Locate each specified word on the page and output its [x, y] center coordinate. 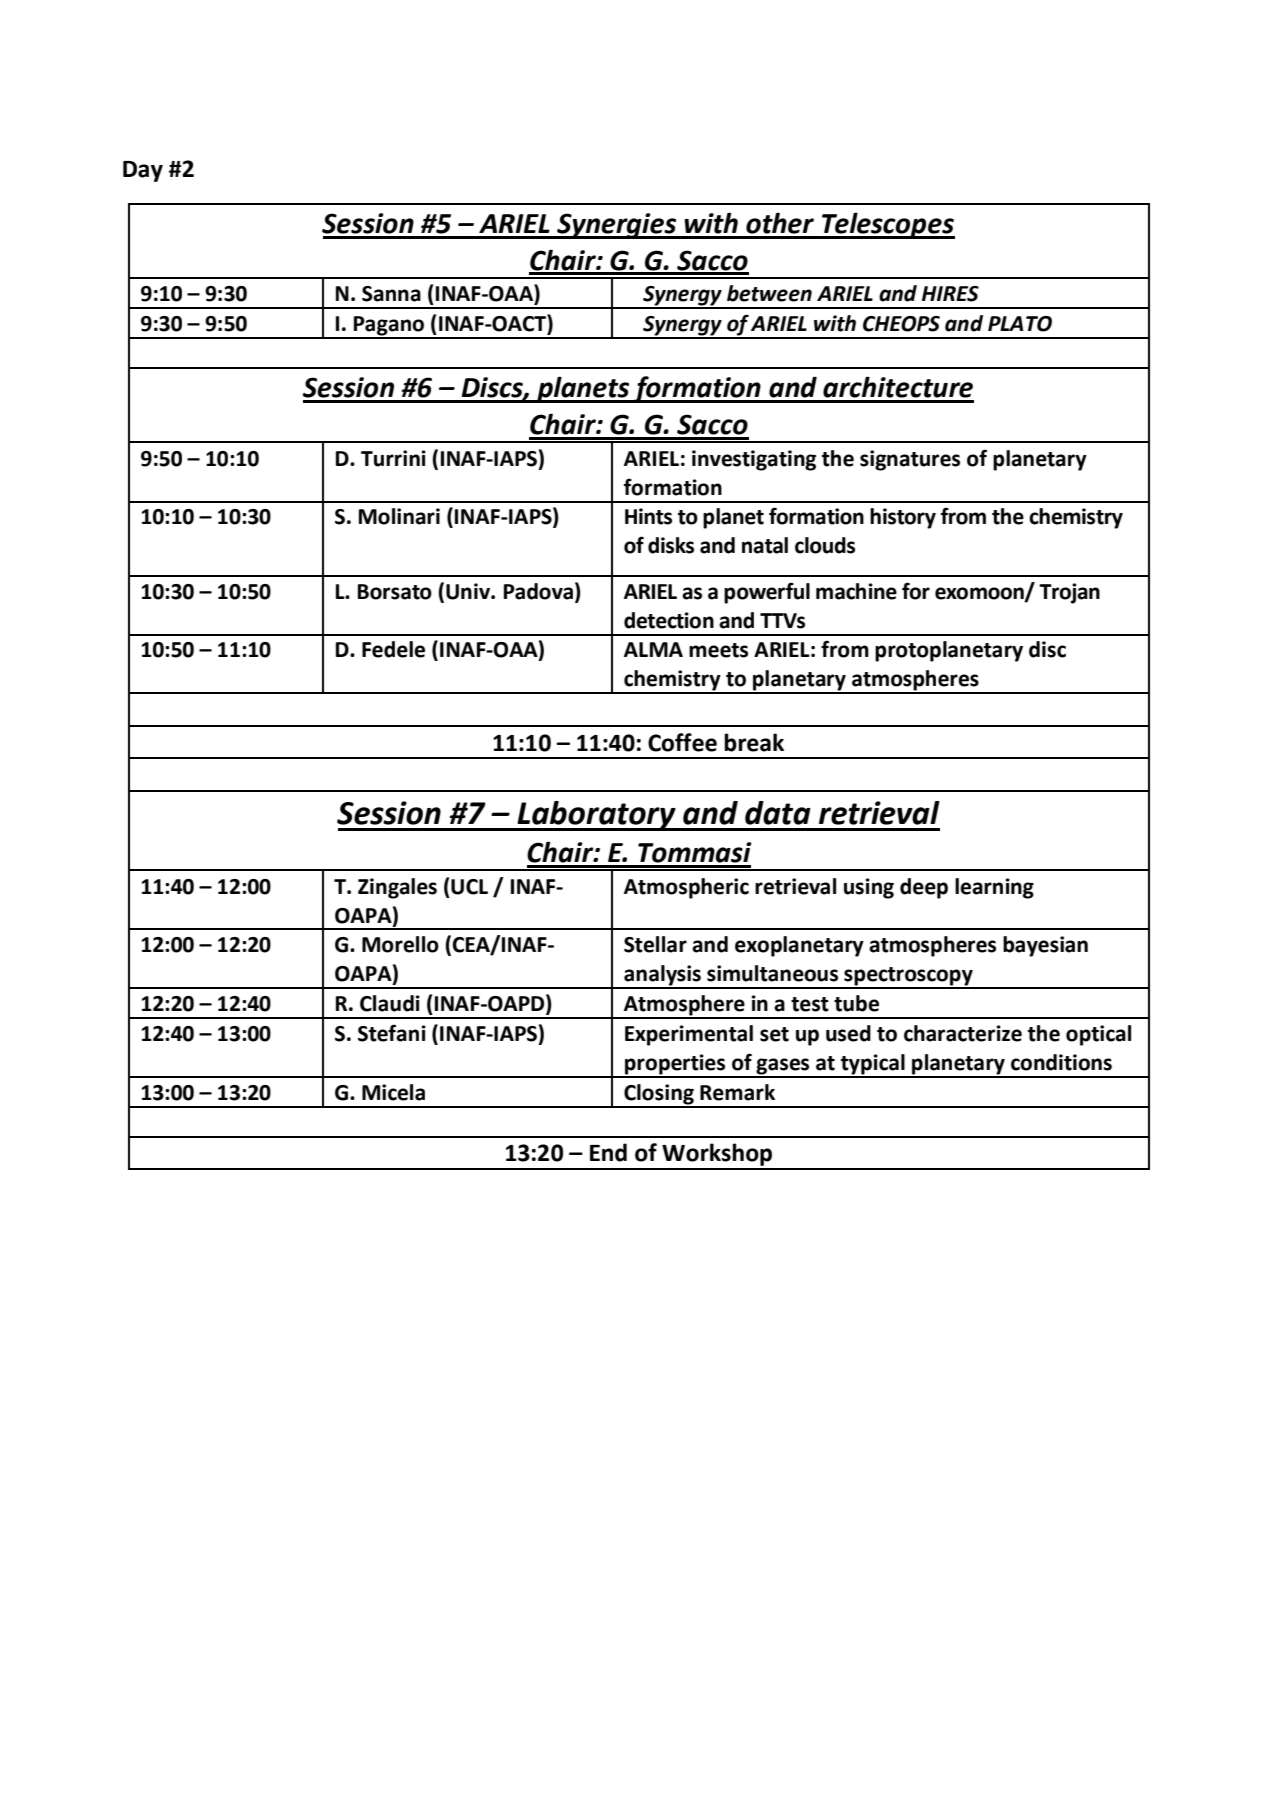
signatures [910, 460]
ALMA [653, 649]
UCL [469, 887]
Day [143, 171]
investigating [754, 460]
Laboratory [596, 816]
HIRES [950, 294]
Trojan [1069, 593]
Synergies [617, 226]
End [608, 1152]
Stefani [392, 1033]
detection [669, 620]
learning [994, 888]
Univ [469, 591]
